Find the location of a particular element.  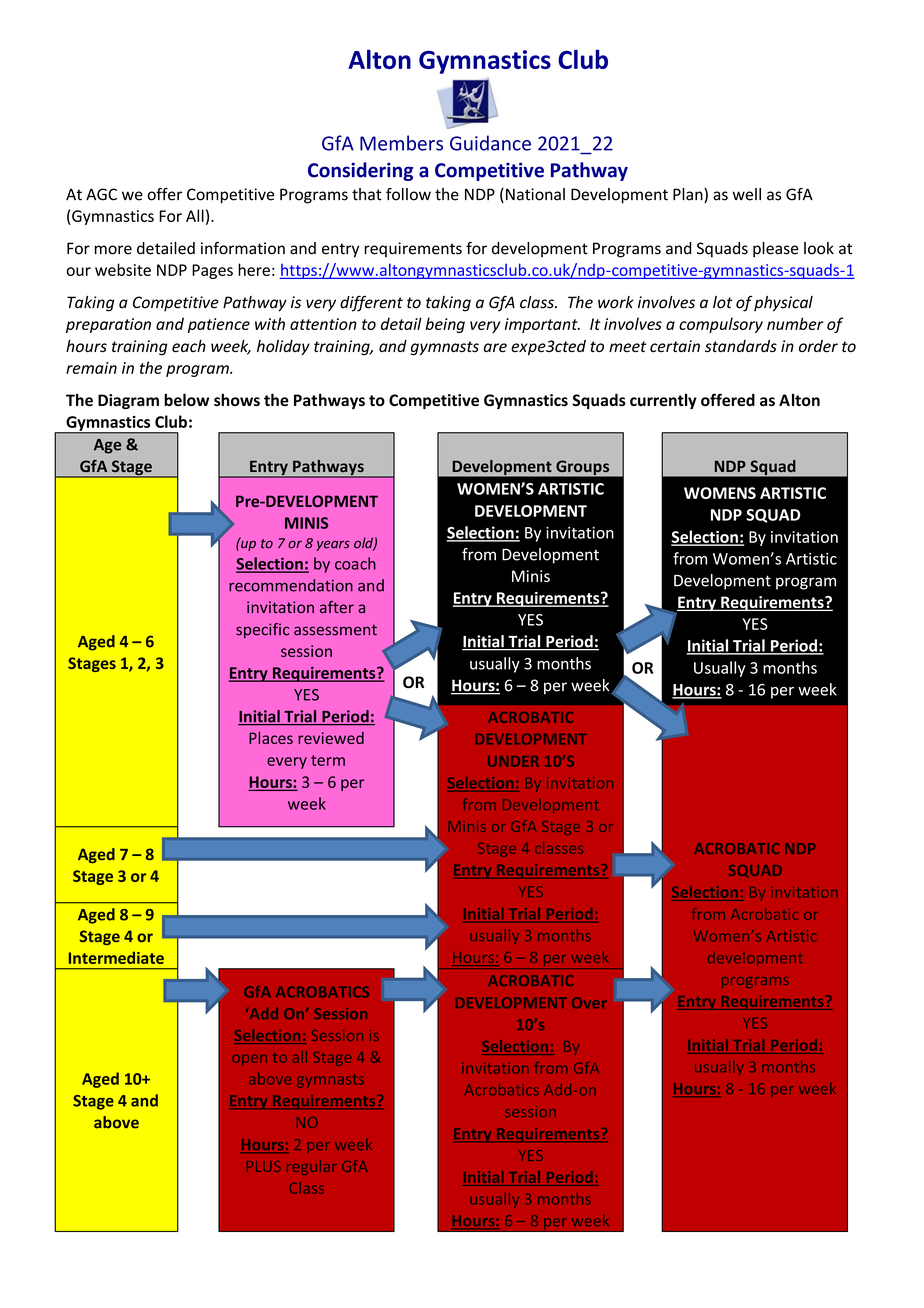

specific is located at coordinates (262, 631).
